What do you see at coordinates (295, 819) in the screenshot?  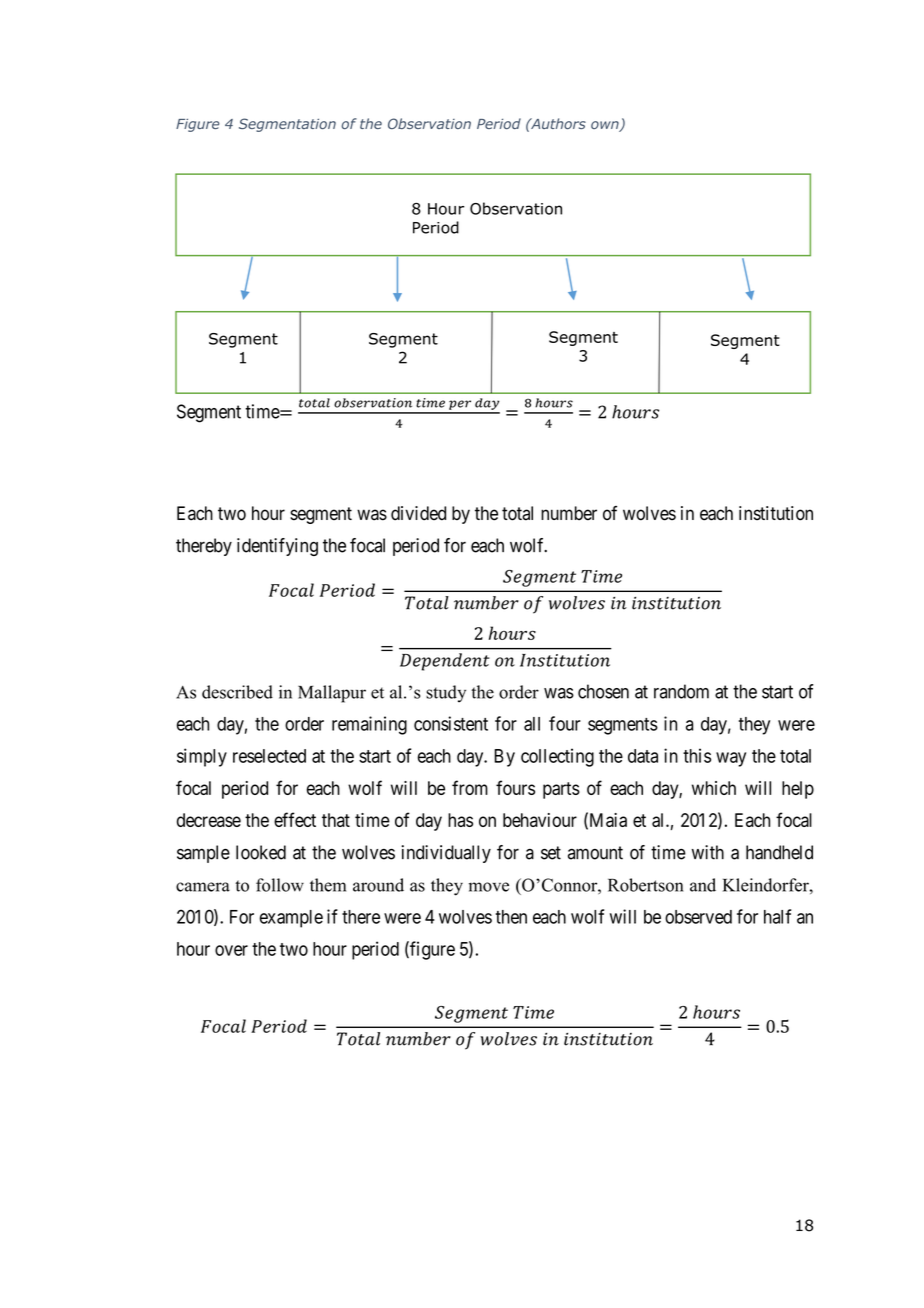 I see `effect` at bounding box center [295, 819].
